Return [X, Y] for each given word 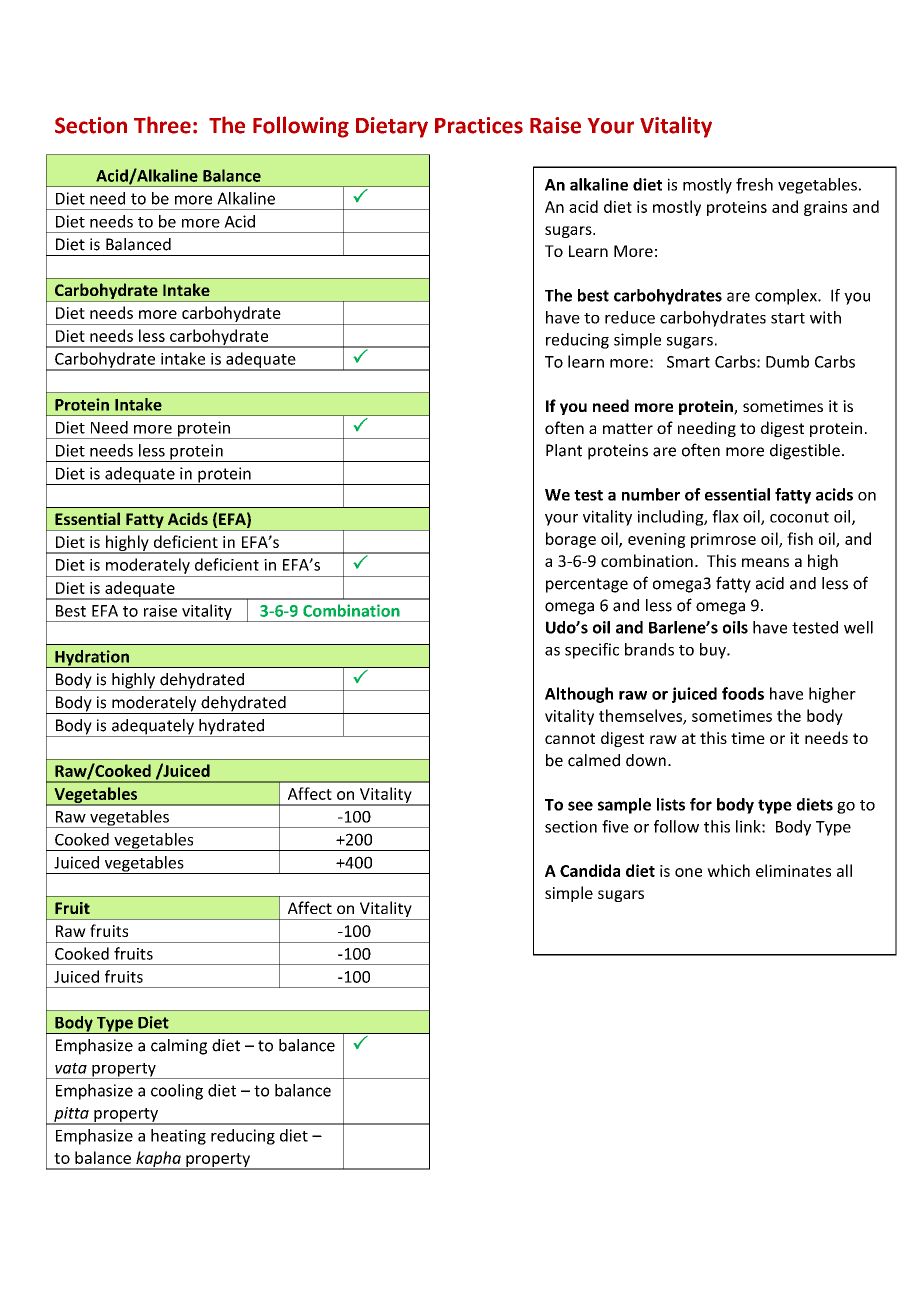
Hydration [92, 659]
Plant [564, 450]
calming [179, 1047]
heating [178, 1137]
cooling [177, 1092]
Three [162, 125]
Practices [479, 125]
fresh [754, 184]
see [580, 806]
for [701, 804]
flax [725, 516]
